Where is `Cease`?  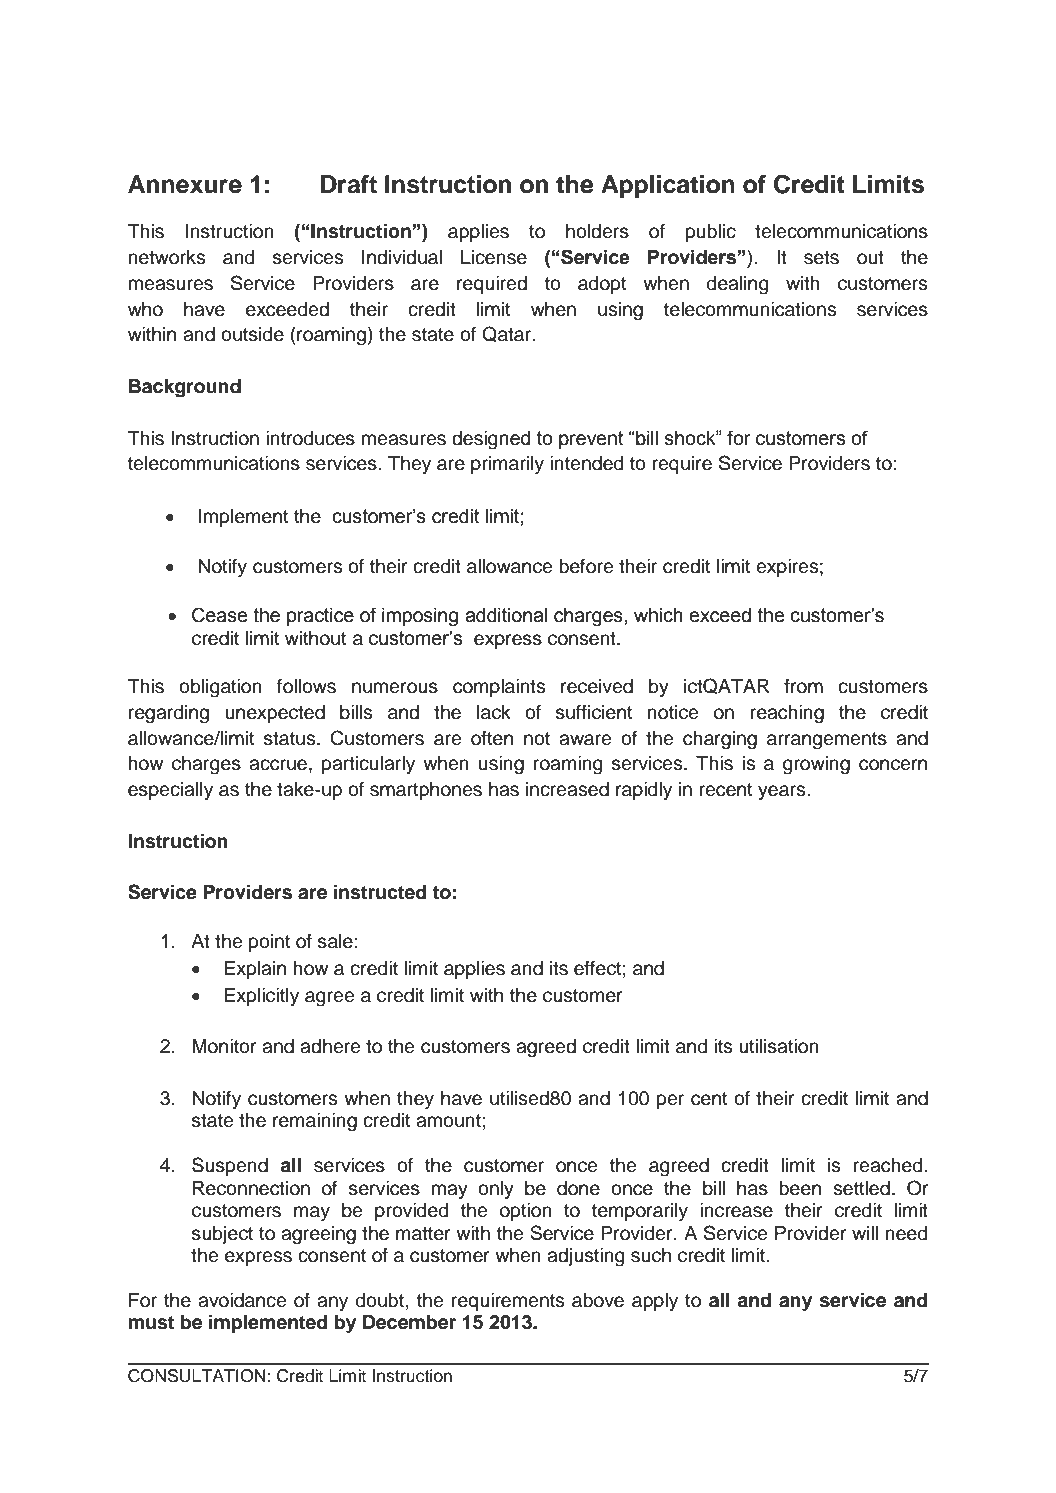
Cease is located at coordinates (219, 615).
